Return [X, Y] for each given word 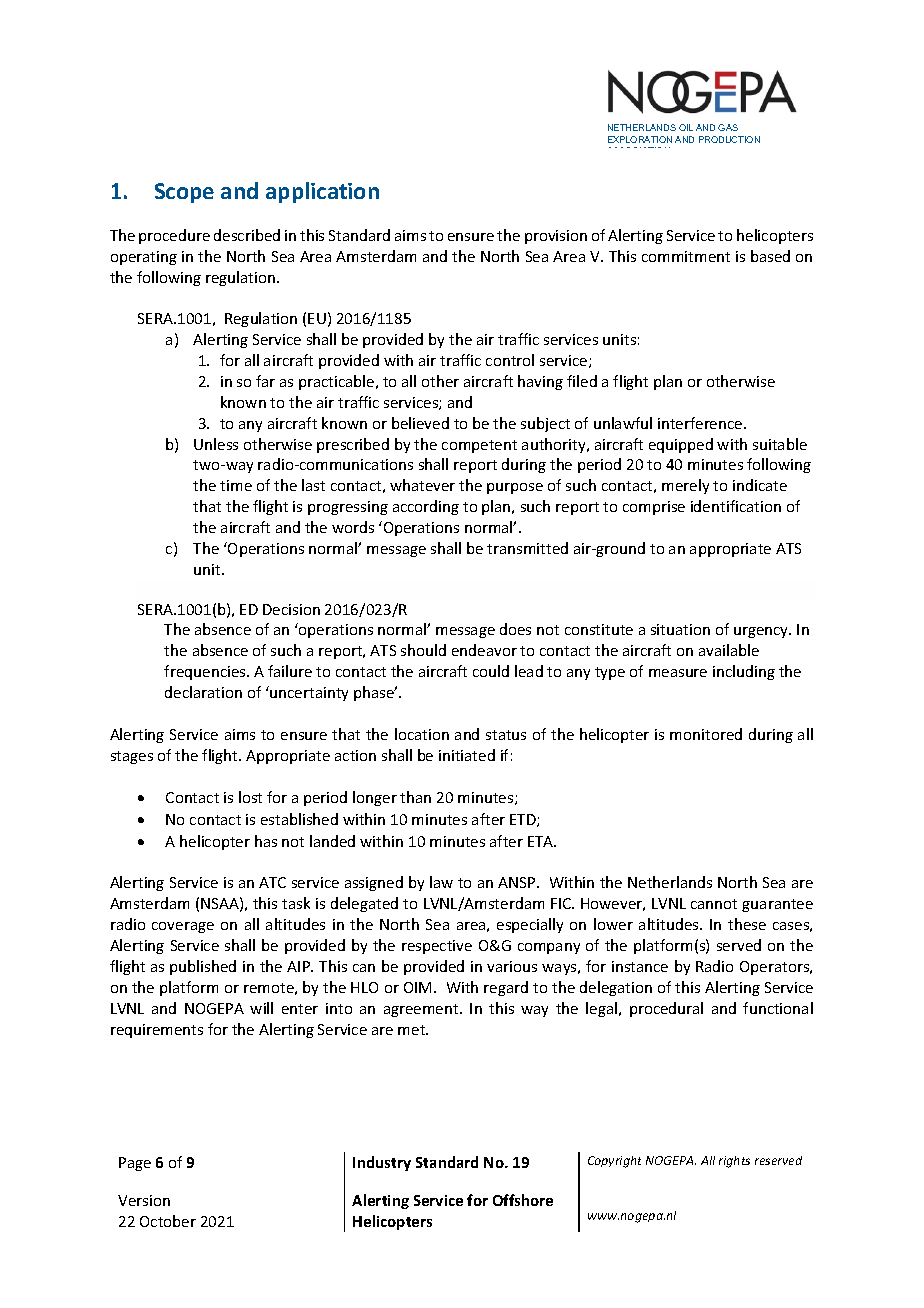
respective [437, 947]
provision [556, 237]
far [265, 381]
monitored [706, 734]
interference [701, 423]
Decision [291, 609]
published [203, 967]
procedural [666, 1009]
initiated [467, 755]
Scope [184, 193]
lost [250, 797]
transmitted [527, 548]
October [168, 1221]
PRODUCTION [729, 139]
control [510, 360]
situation [680, 629]
